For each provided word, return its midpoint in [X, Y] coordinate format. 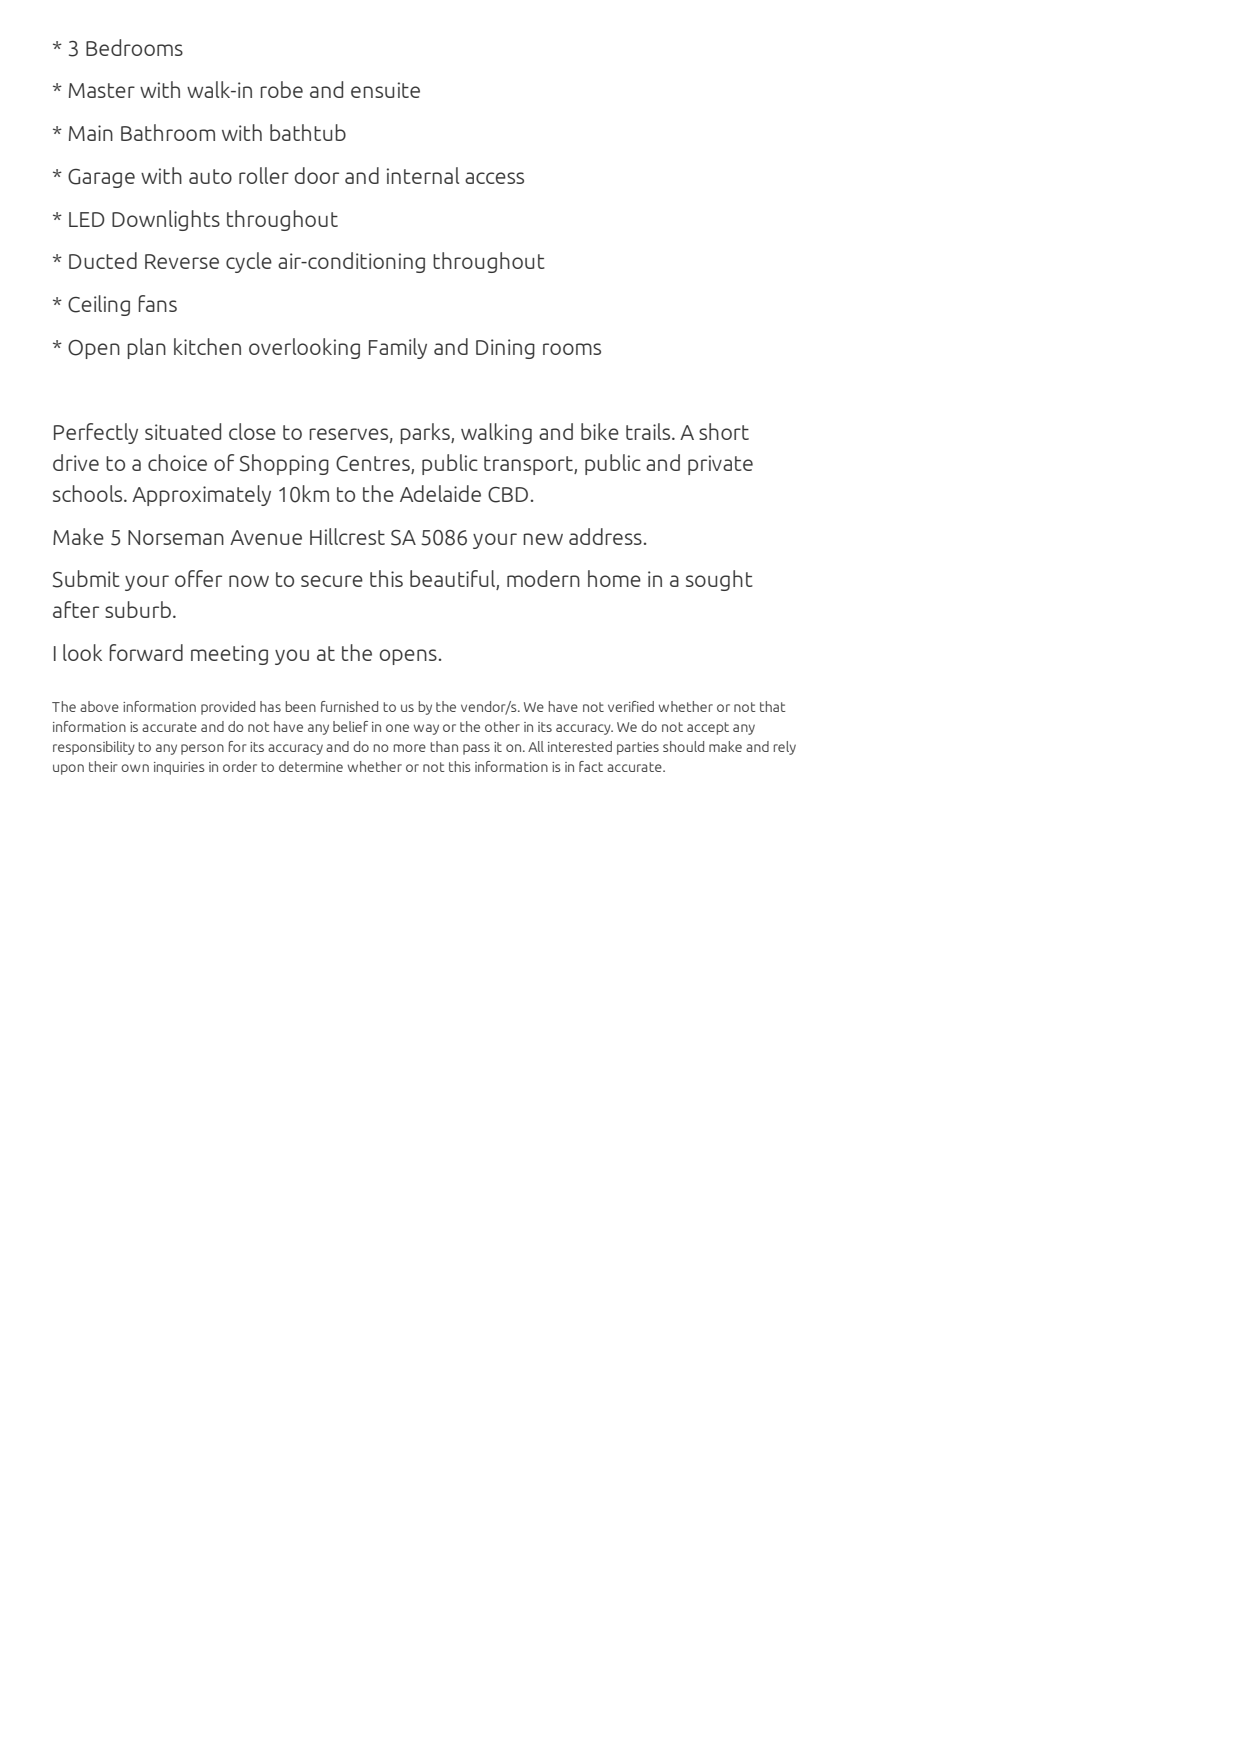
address [605, 536]
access [494, 178]
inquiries [179, 768]
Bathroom [168, 132]
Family [398, 348]
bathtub [308, 132]
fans [157, 303]
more [410, 748]
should [683, 746]
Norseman [176, 537]
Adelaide [440, 493]
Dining [505, 349]
